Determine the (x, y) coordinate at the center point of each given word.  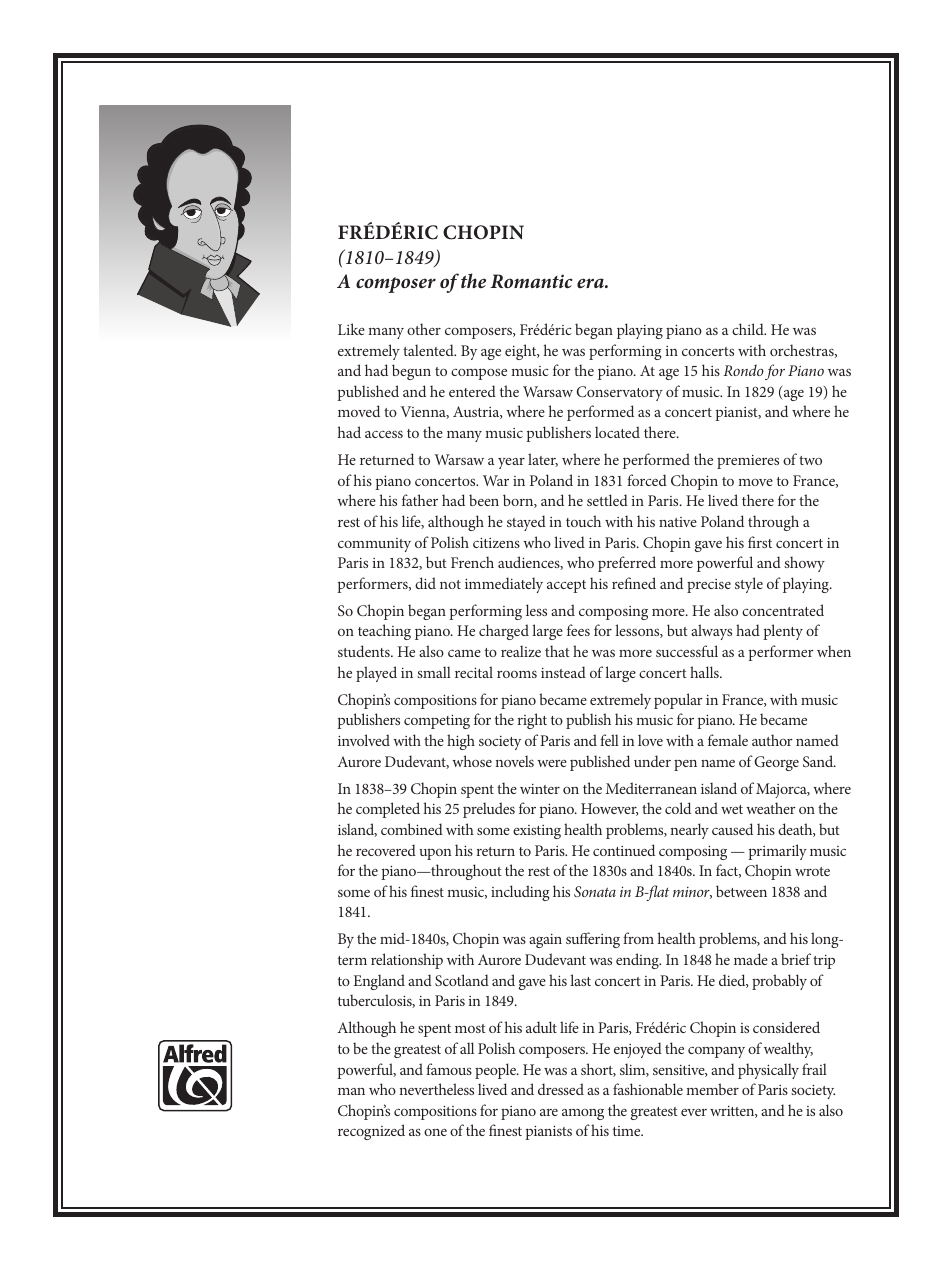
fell (609, 740)
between (741, 891)
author (772, 740)
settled (607, 500)
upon (435, 854)
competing (437, 721)
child (749, 329)
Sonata (595, 891)
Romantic (531, 281)
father (420, 500)
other (424, 329)
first (760, 542)
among (583, 1114)
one (435, 1132)
